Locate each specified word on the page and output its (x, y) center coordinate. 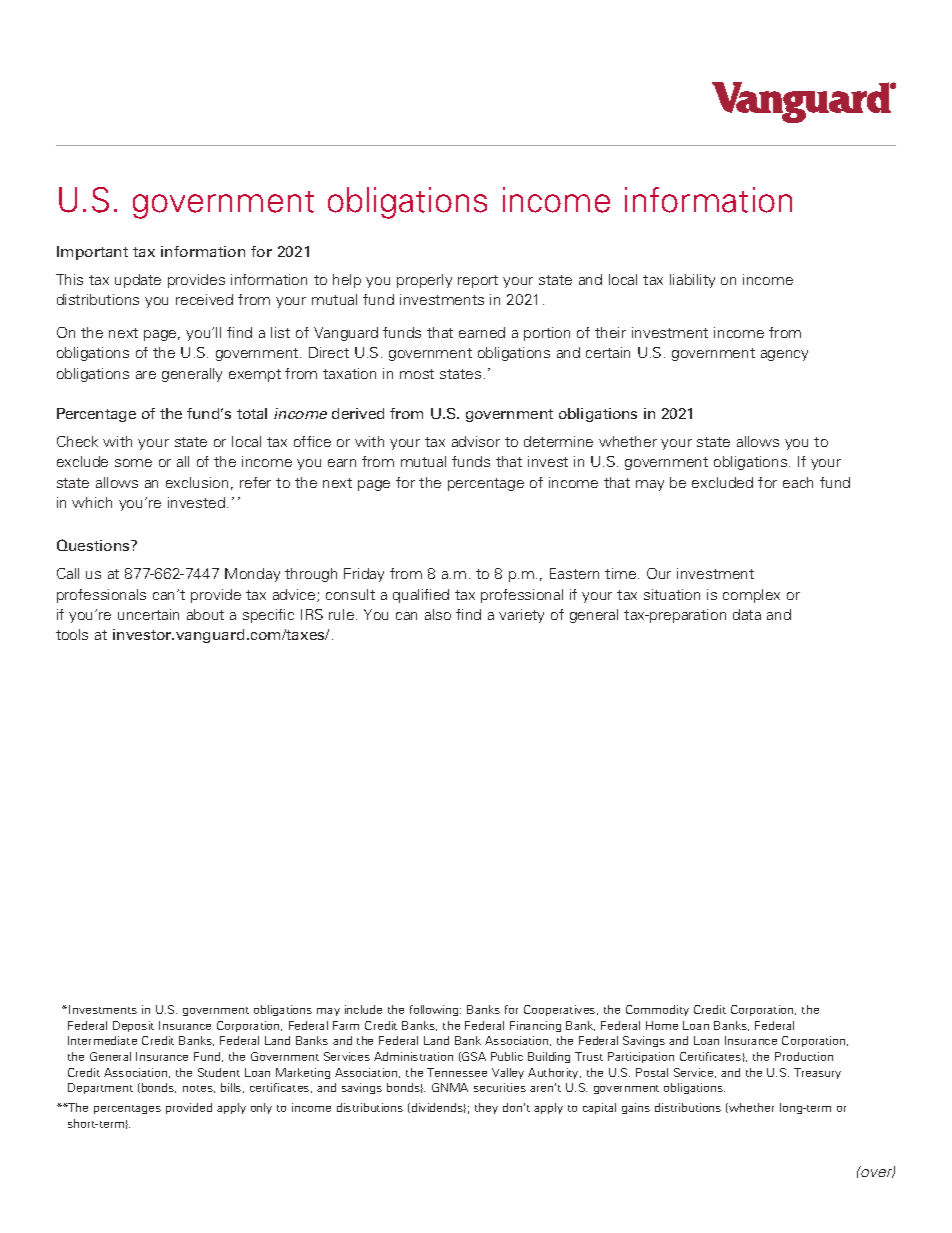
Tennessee (457, 1072)
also (438, 614)
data (747, 614)
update (138, 281)
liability (692, 281)
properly (424, 281)
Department (100, 1088)
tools (72, 634)
